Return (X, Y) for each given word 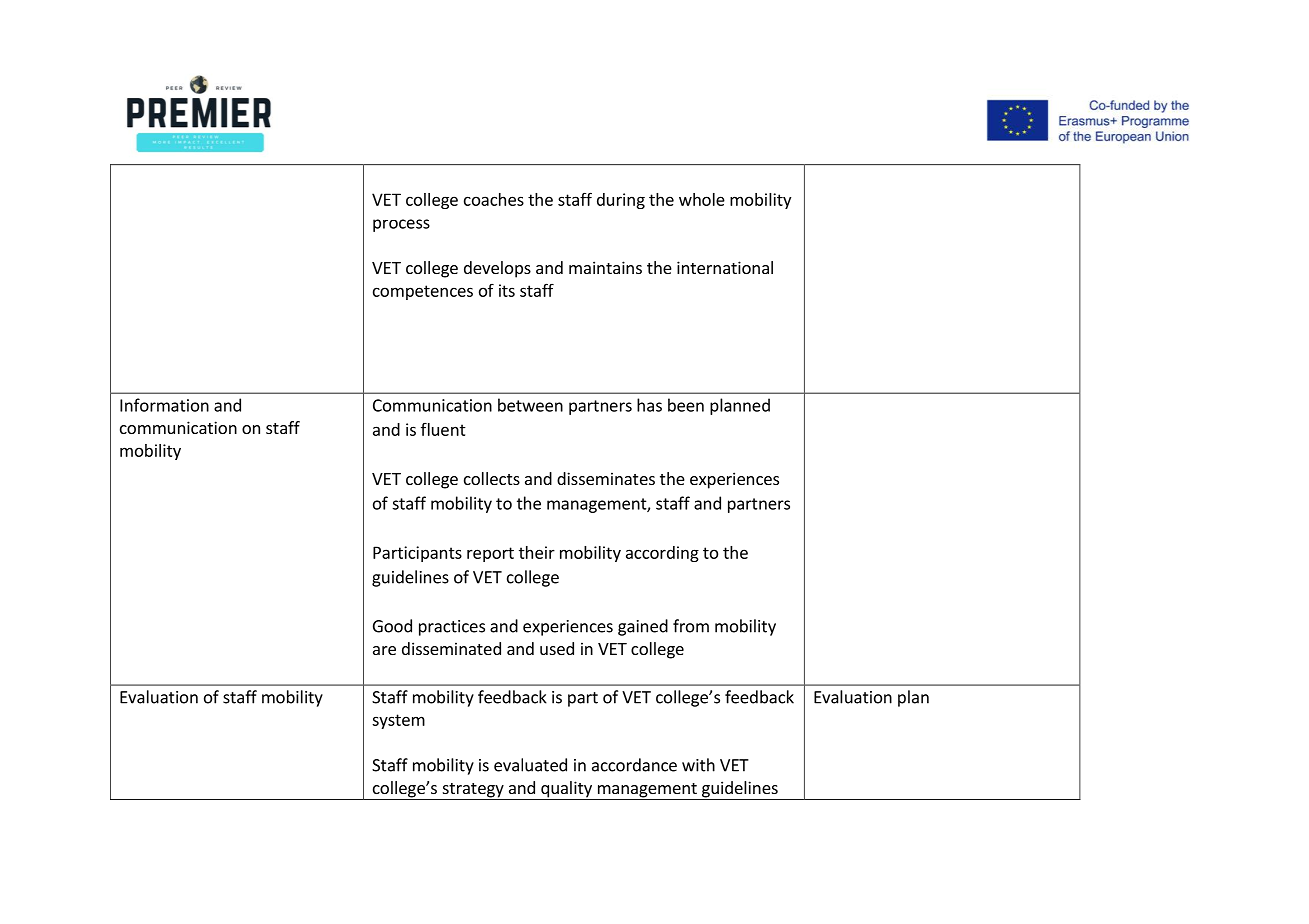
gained (643, 627)
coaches (494, 199)
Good (392, 626)
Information (164, 405)
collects (492, 478)
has (649, 405)
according (662, 554)
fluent (443, 429)
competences (423, 292)
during (621, 201)
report (490, 554)
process (401, 225)
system (398, 721)
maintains (605, 267)
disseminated (451, 648)
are (384, 650)
